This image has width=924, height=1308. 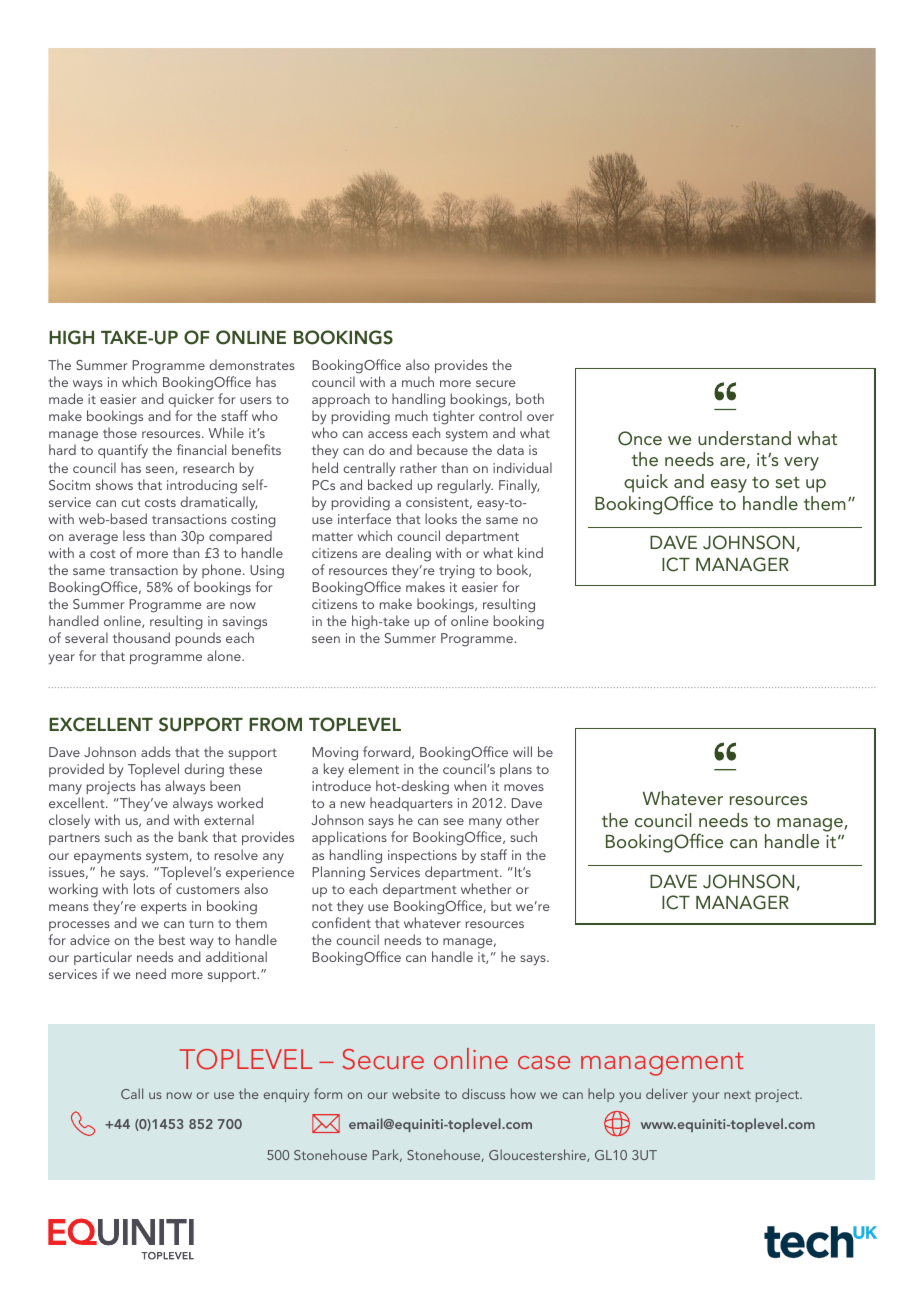 What do you see at coordinates (422, 856) in the image?
I see `inspections` at bounding box center [422, 856].
